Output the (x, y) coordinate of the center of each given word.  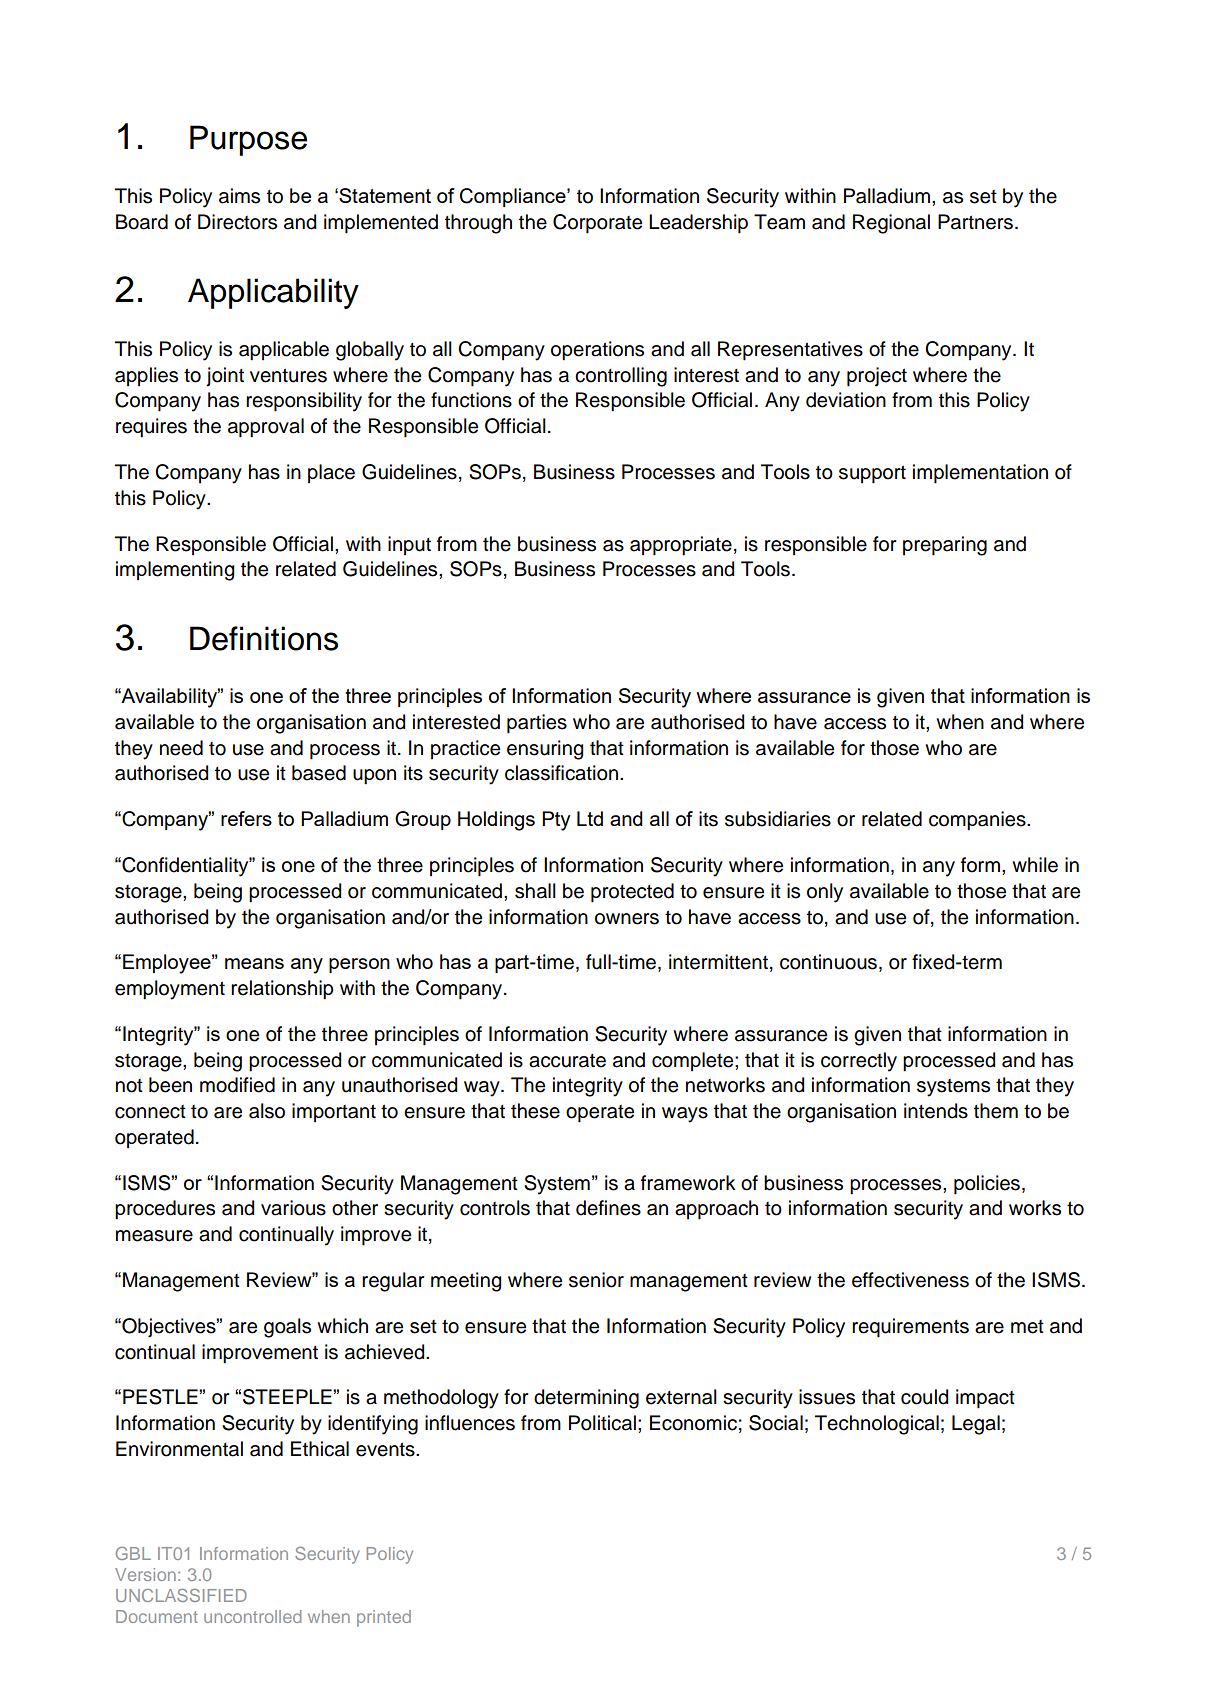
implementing (175, 571)
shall (535, 891)
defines (608, 1208)
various (293, 1208)
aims (239, 196)
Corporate (597, 224)
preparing (945, 546)
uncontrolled (252, 1616)
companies (978, 821)
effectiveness (910, 1280)
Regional (891, 224)
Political (602, 1423)
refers (246, 818)
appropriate (681, 546)
